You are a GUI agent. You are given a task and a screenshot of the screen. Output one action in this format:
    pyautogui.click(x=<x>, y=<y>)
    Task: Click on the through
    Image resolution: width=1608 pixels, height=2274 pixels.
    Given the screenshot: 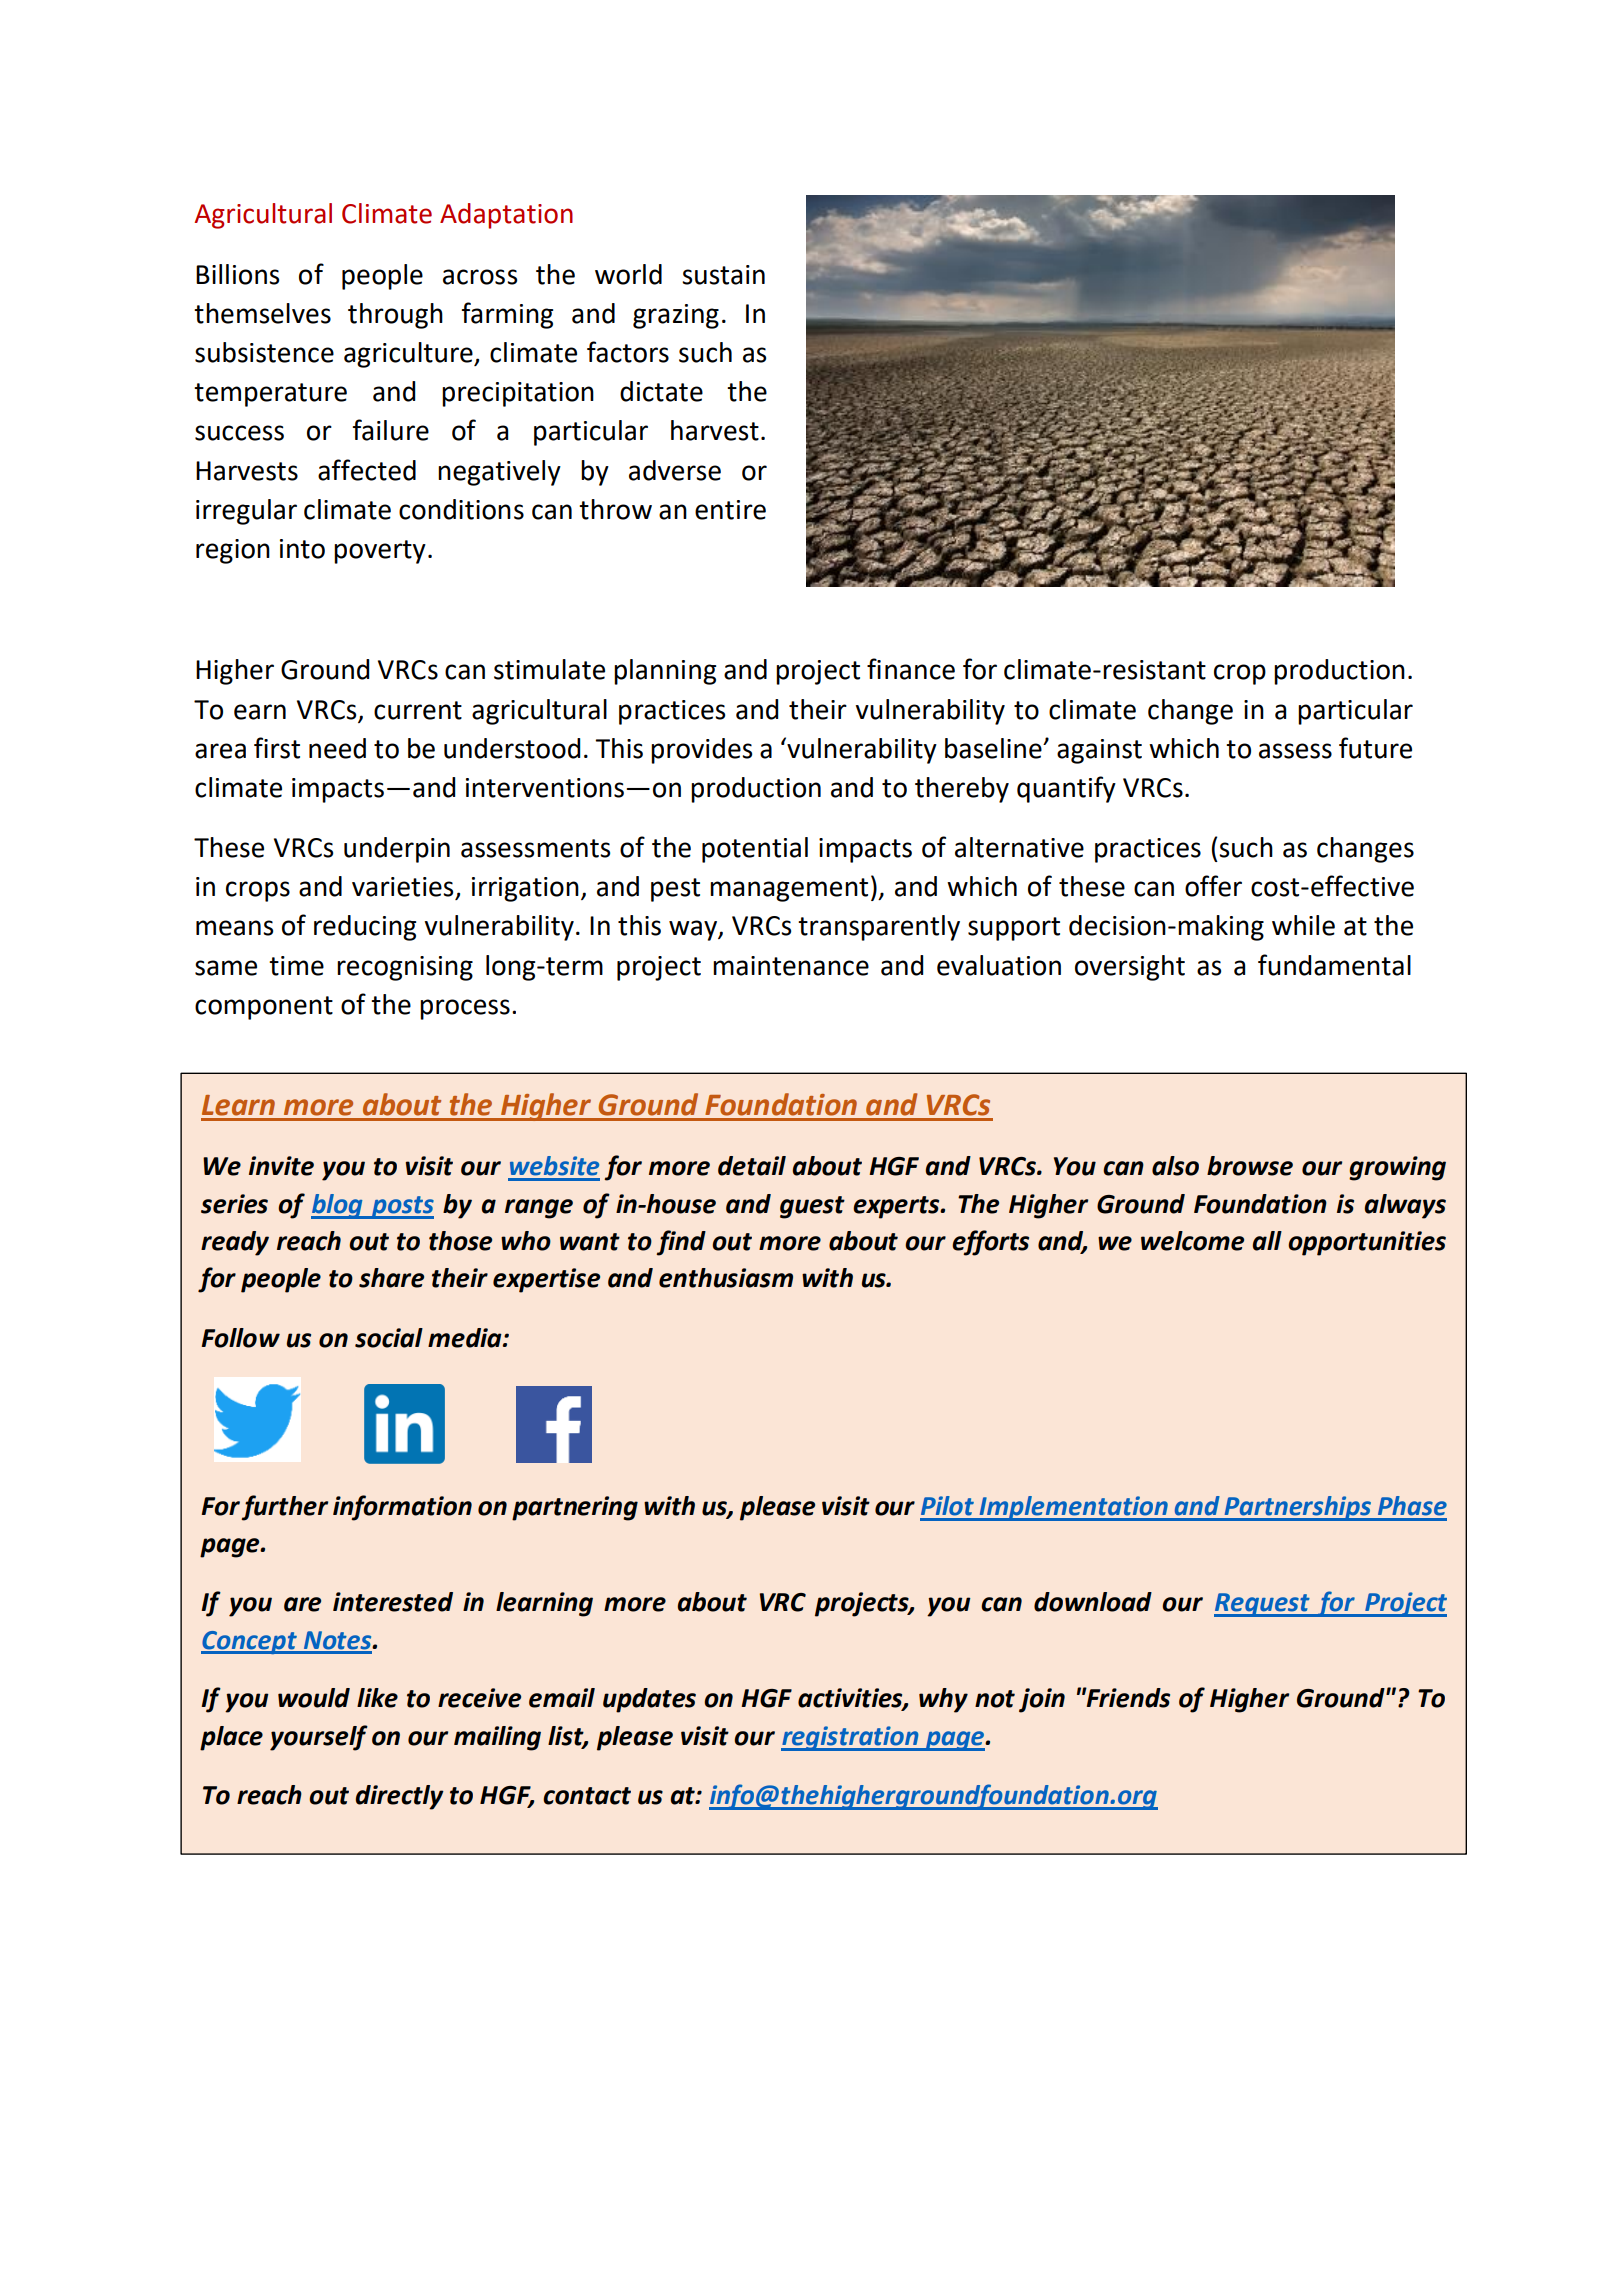 What is the action you would take?
    pyautogui.click(x=395, y=316)
